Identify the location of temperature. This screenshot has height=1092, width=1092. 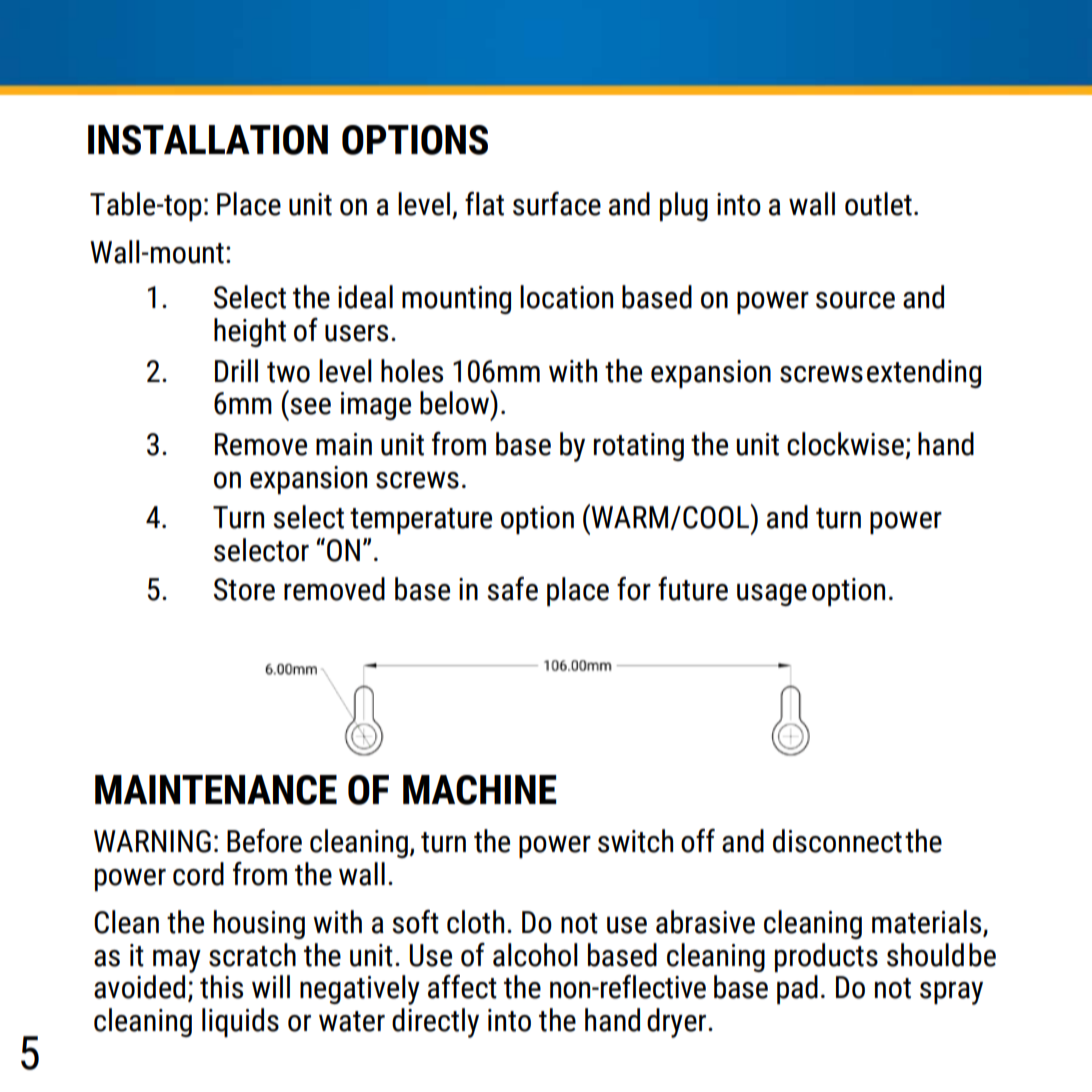
(421, 521).
